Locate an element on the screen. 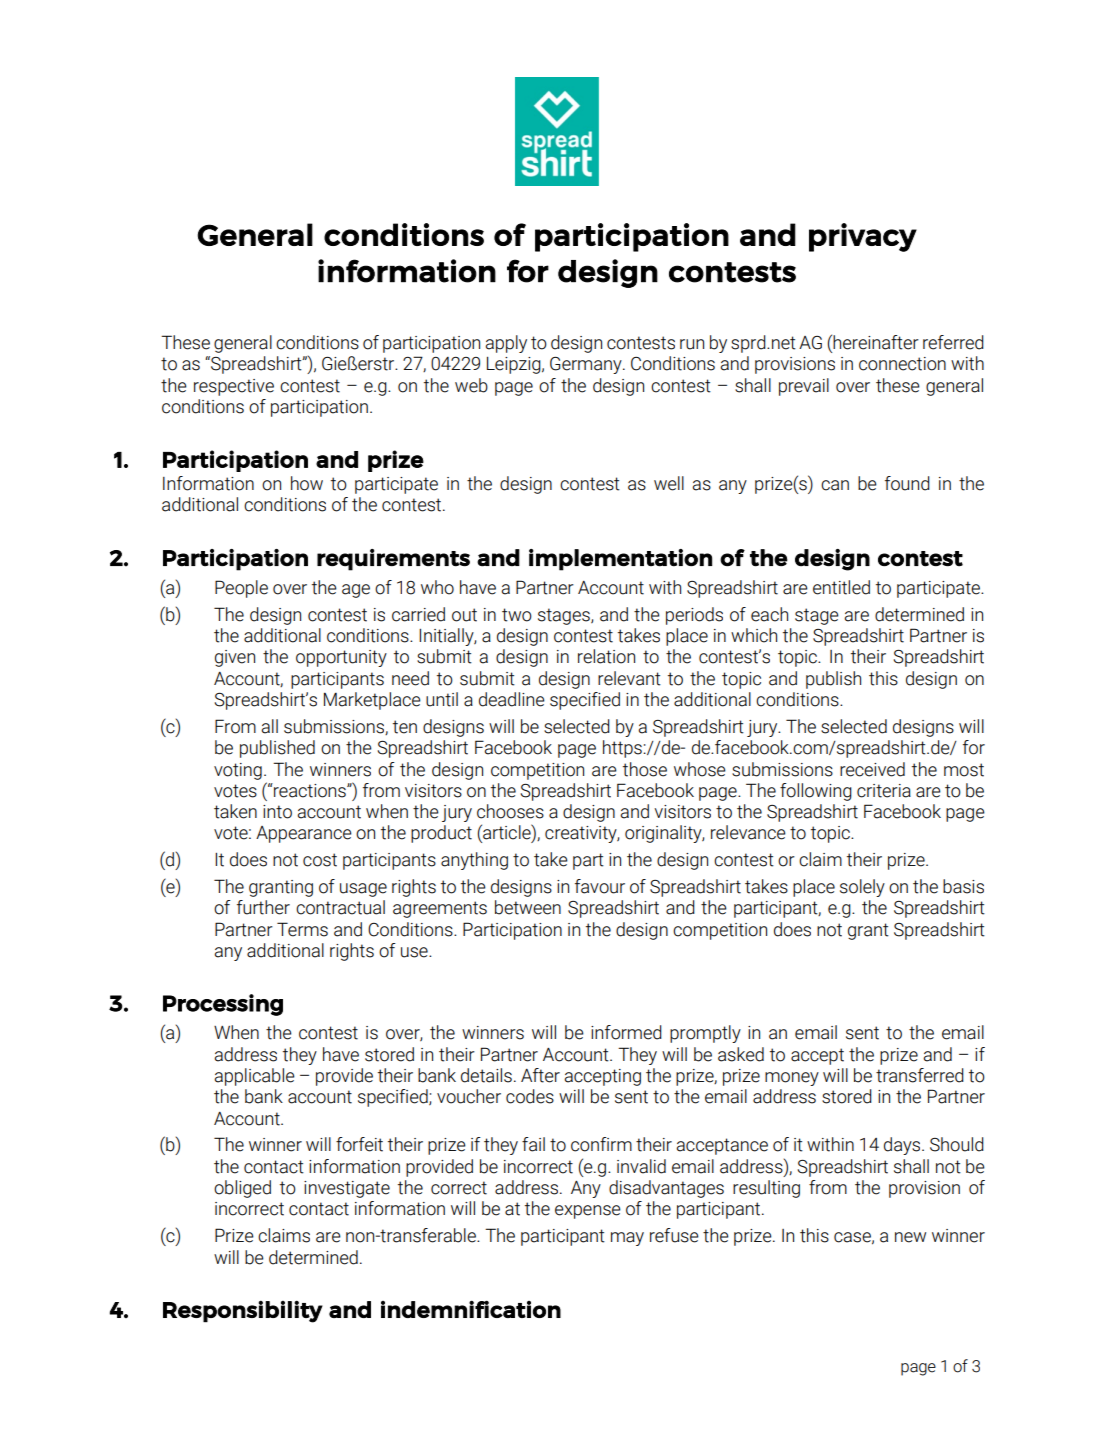 This screenshot has height=1441, width=1114. received is located at coordinates (872, 769).
